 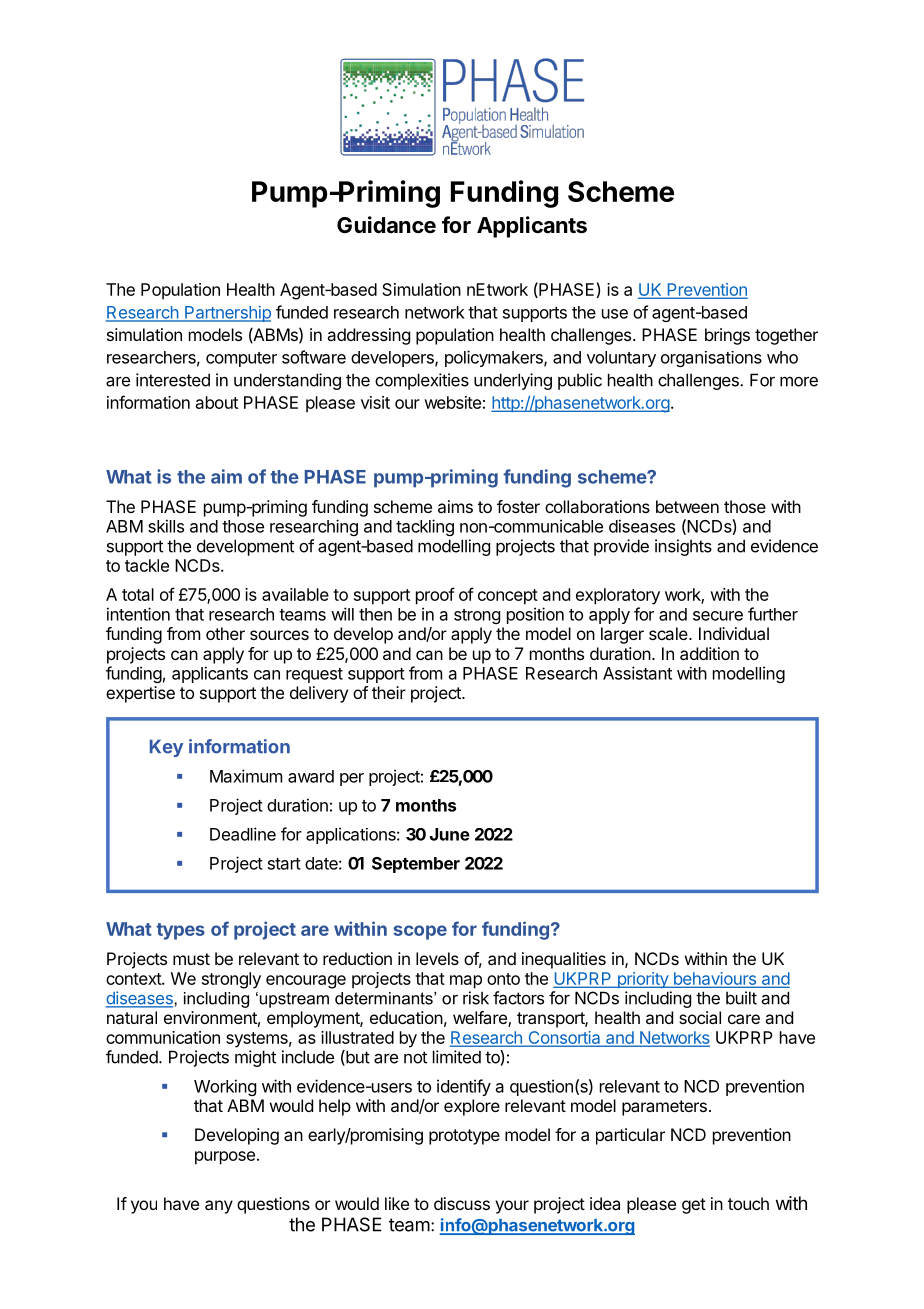 What do you see at coordinates (225, 1158) in the document?
I see `purpose` at bounding box center [225, 1158].
